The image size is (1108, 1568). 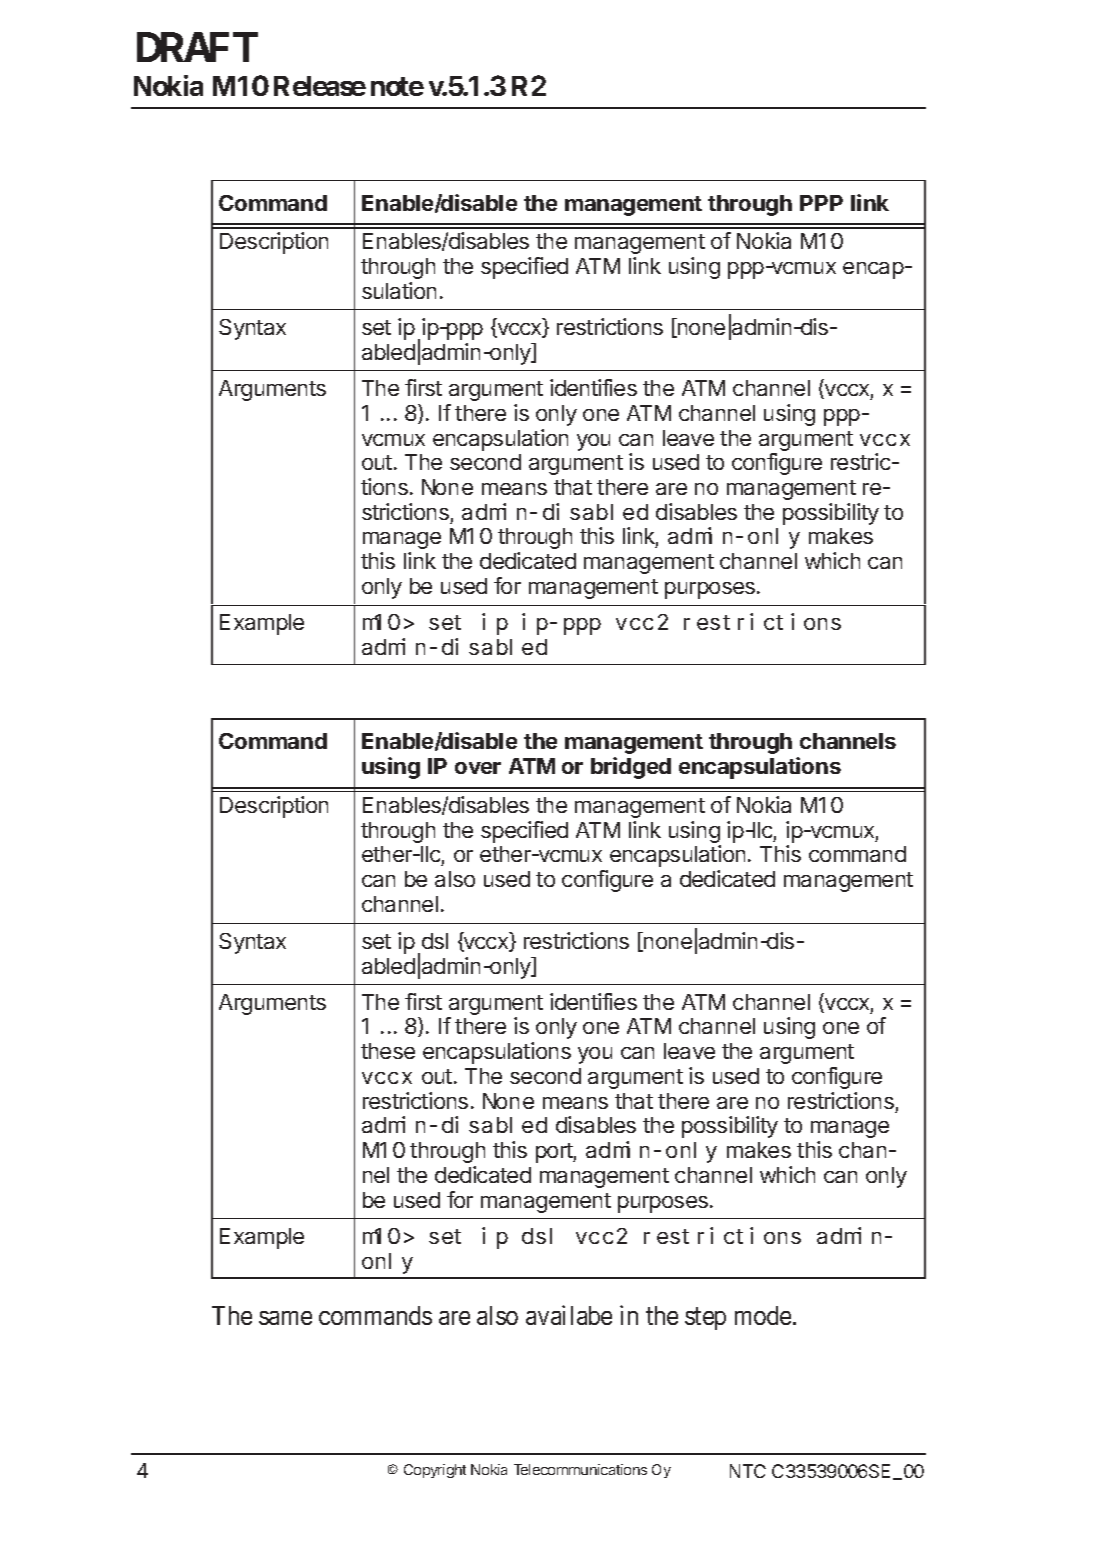 I want to click on availabe, so click(x=569, y=1315).
